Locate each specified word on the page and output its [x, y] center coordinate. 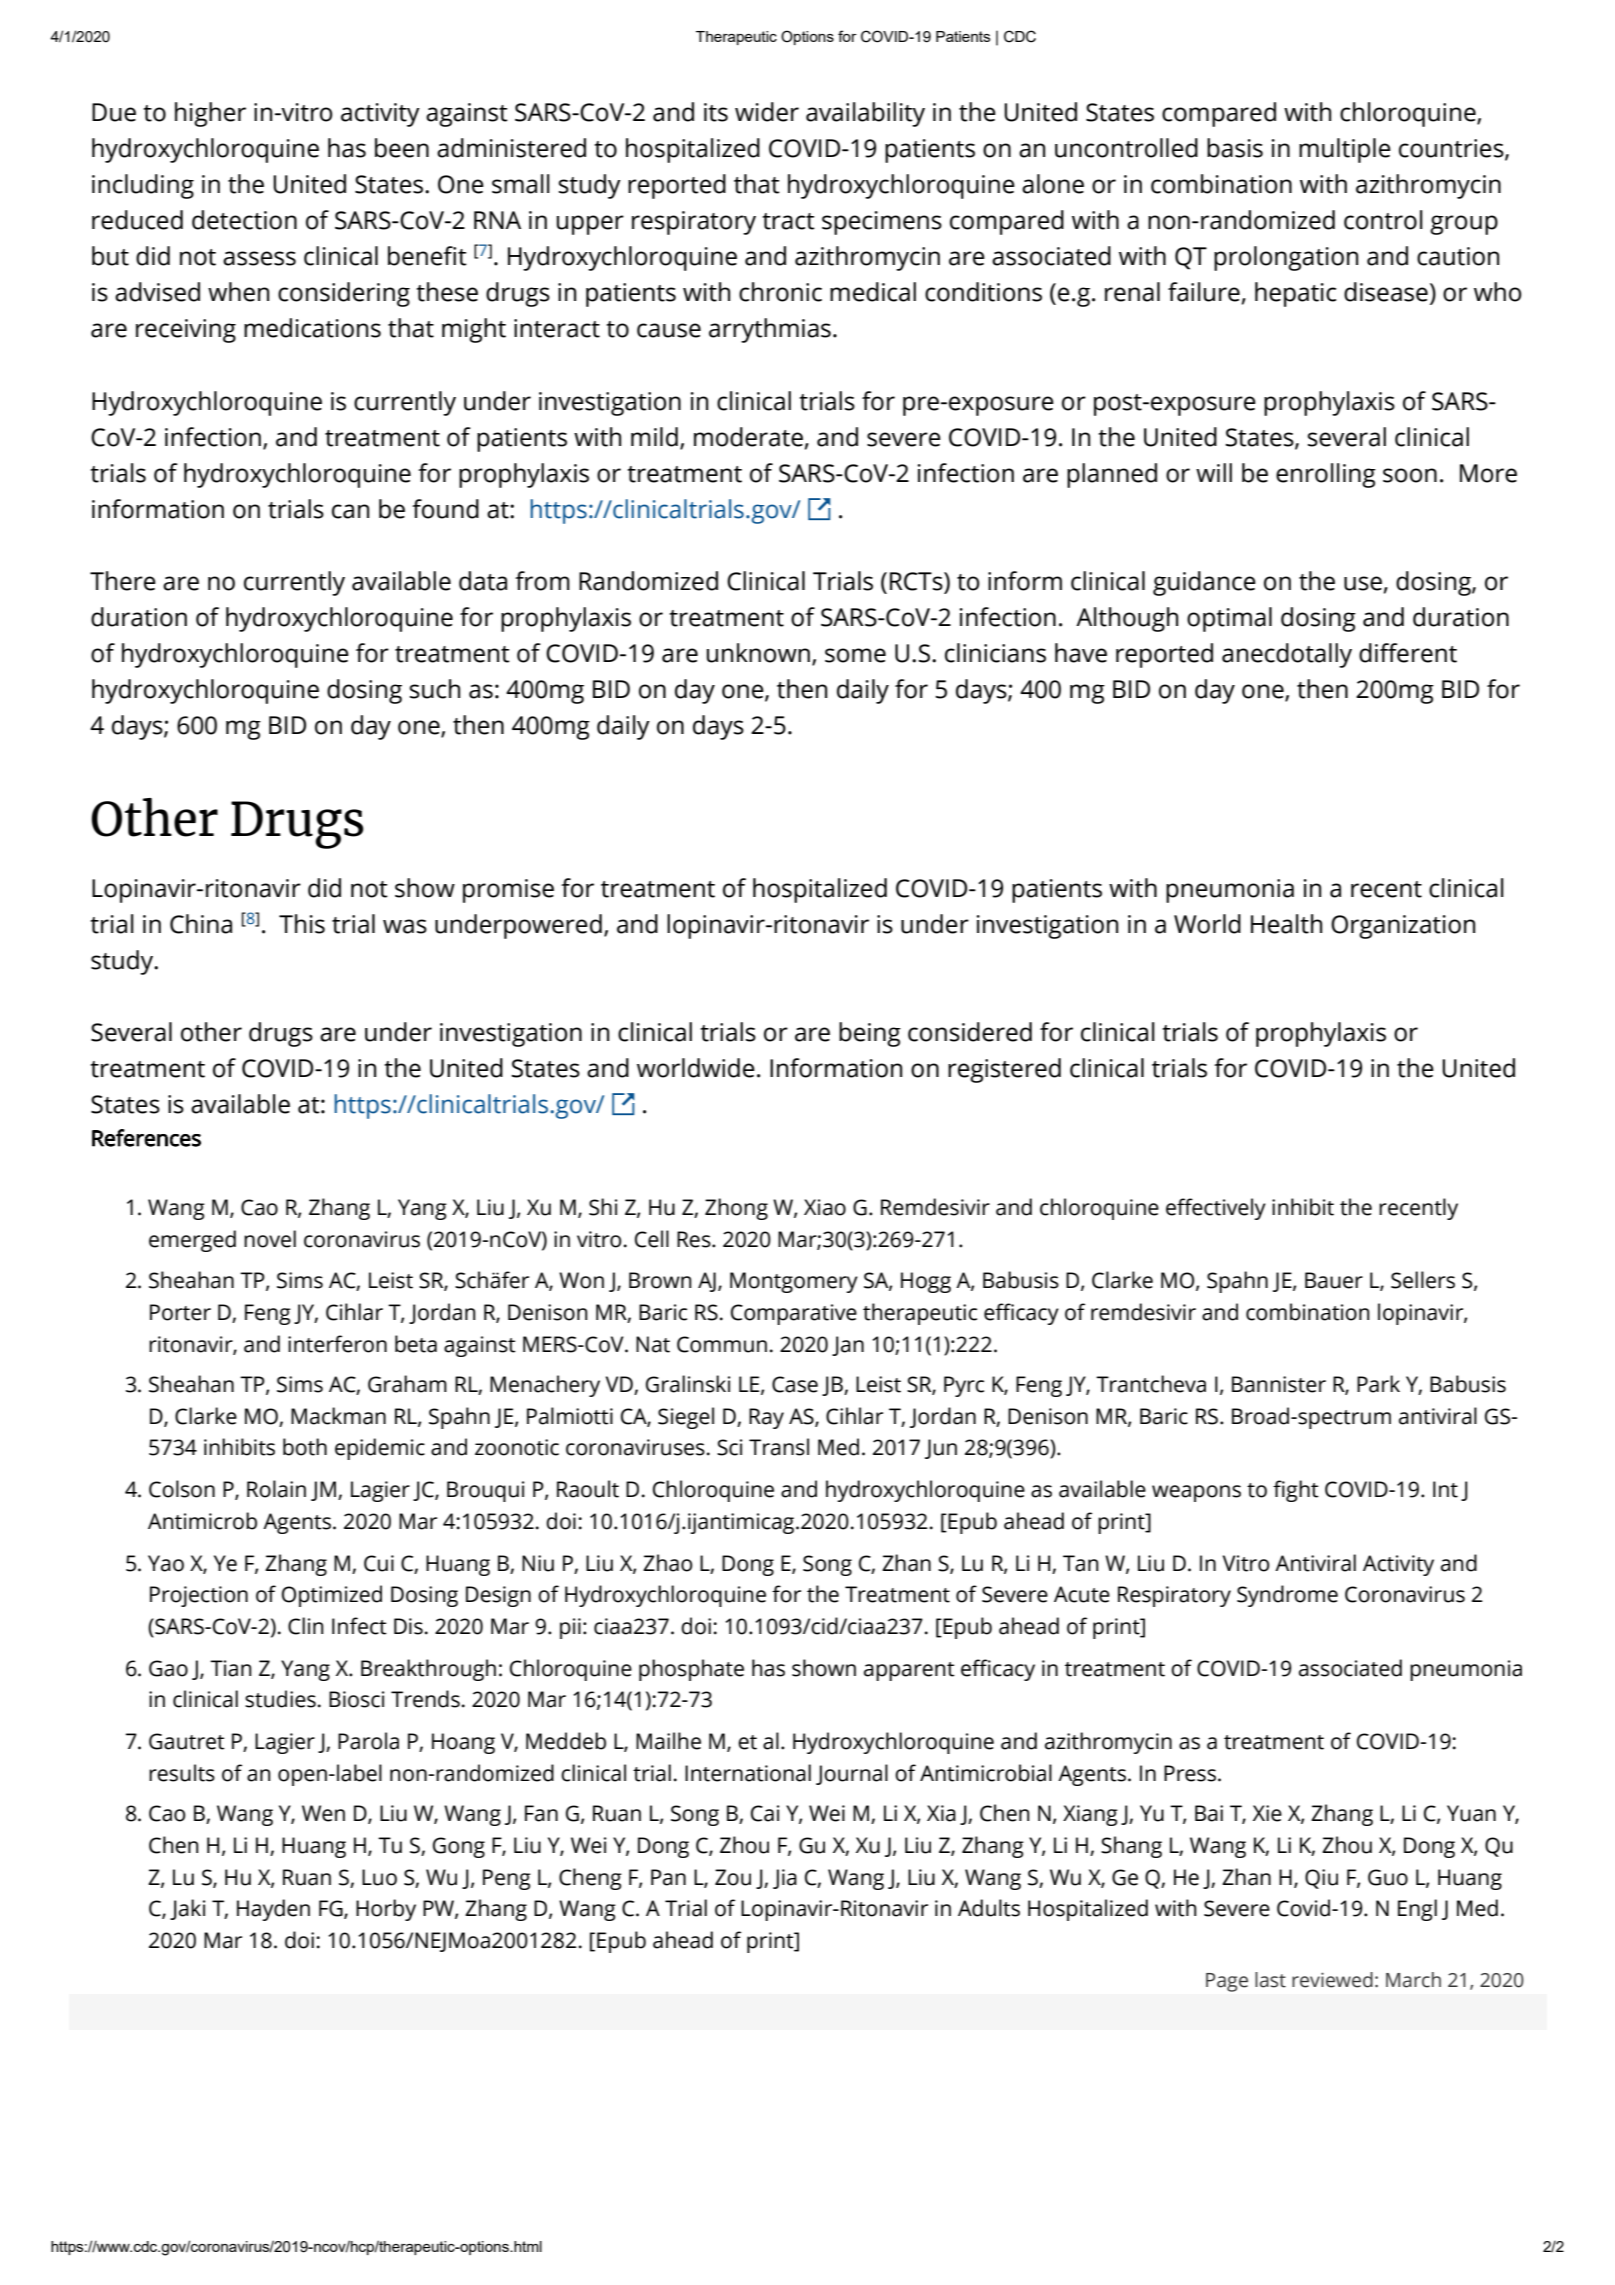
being [870, 1034]
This [302, 924]
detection [244, 220]
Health [1286, 924]
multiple [1345, 150]
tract [788, 221]
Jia [785, 1879]
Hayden [273, 1910]
